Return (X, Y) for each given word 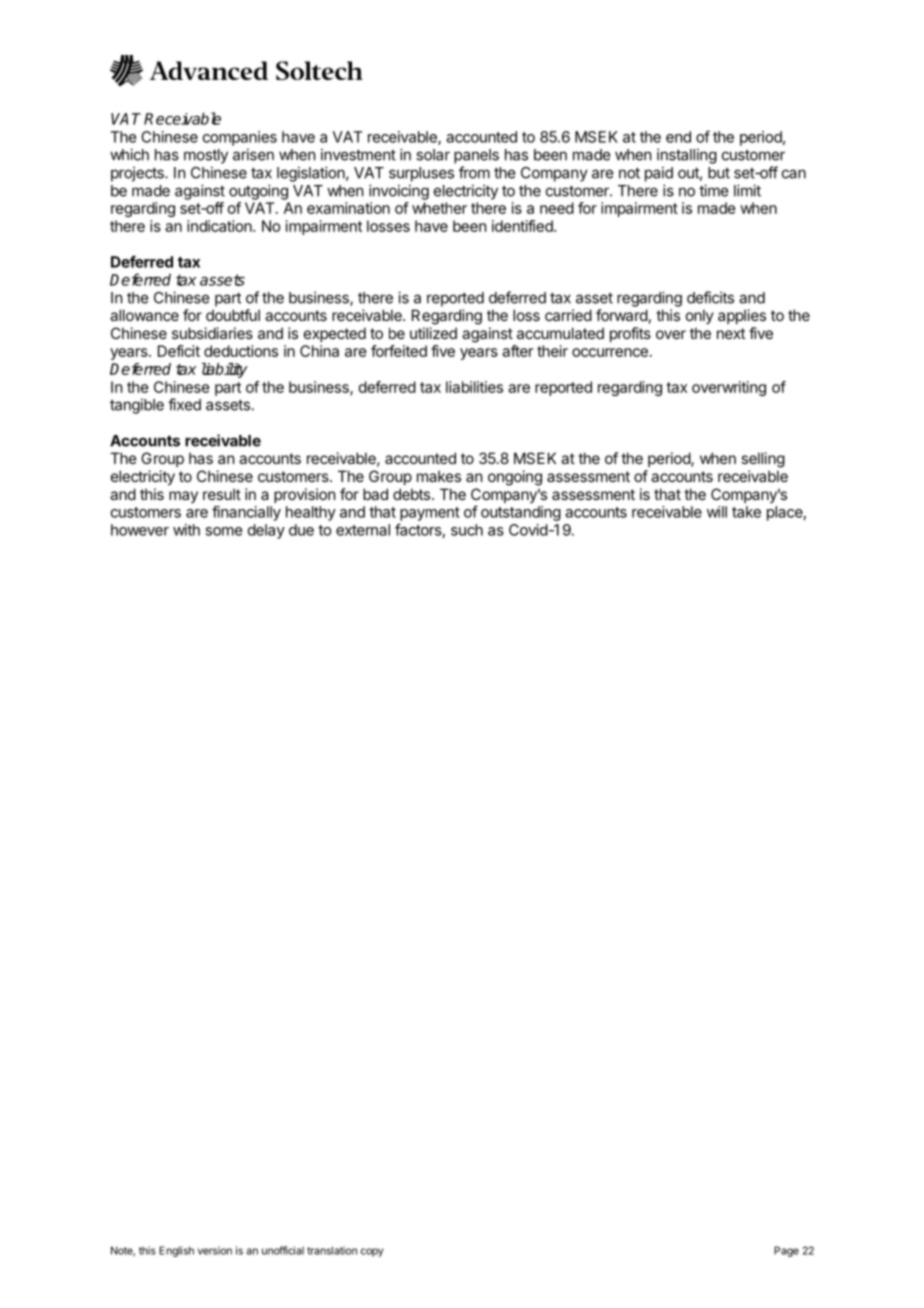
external (363, 530)
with (186, 530)
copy (372, 1252)
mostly (206, 156)
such (467, 530)
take (746, 512)
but (719, 173)
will (717, 512)
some (223, 531)
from (474, 172)
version (215, 1250)
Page (786, 1251)
